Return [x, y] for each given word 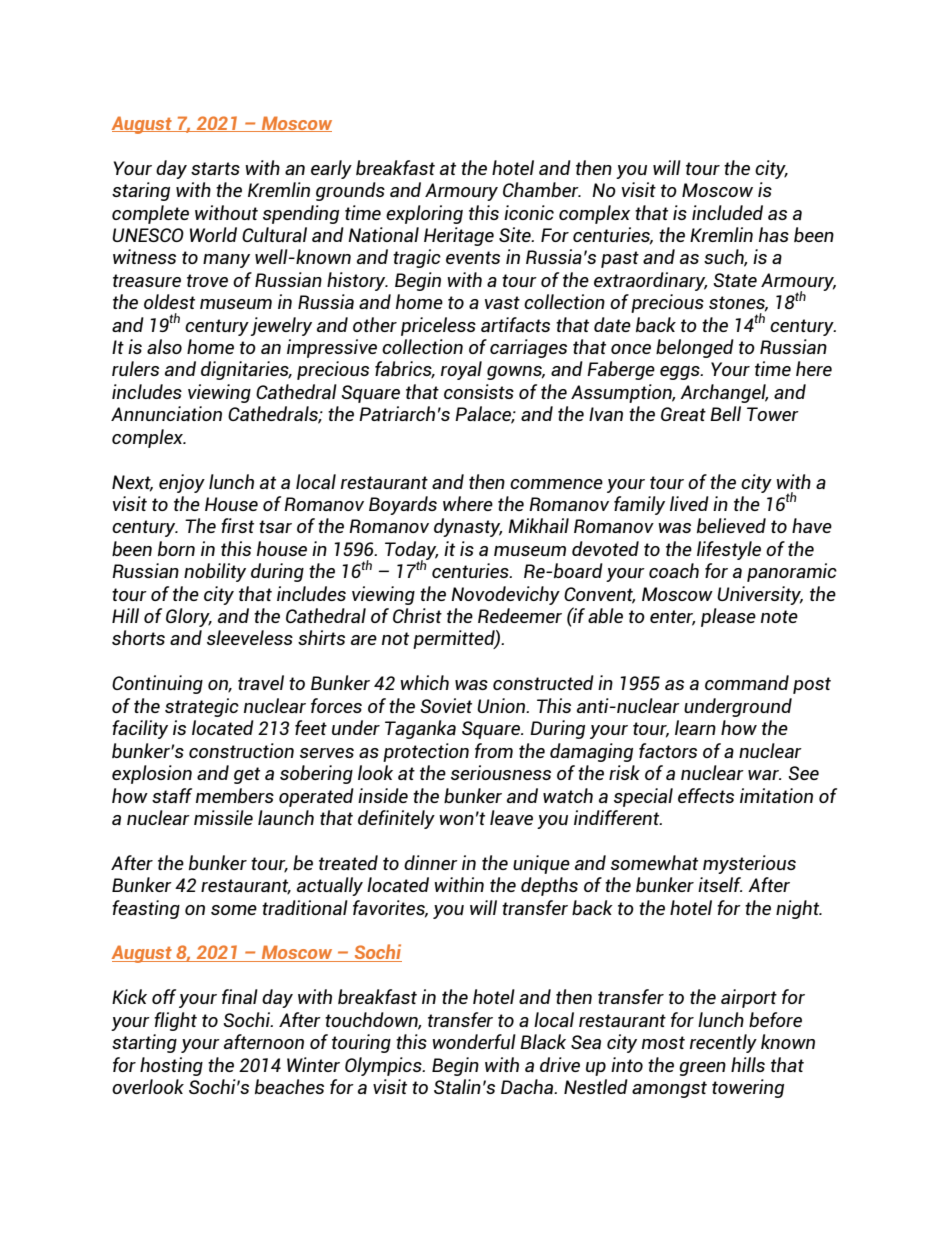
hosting [171, 1066]
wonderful [474, 1041]
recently [723, 1043]
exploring [424, 214]
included [727, 212]
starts [215, 168]
